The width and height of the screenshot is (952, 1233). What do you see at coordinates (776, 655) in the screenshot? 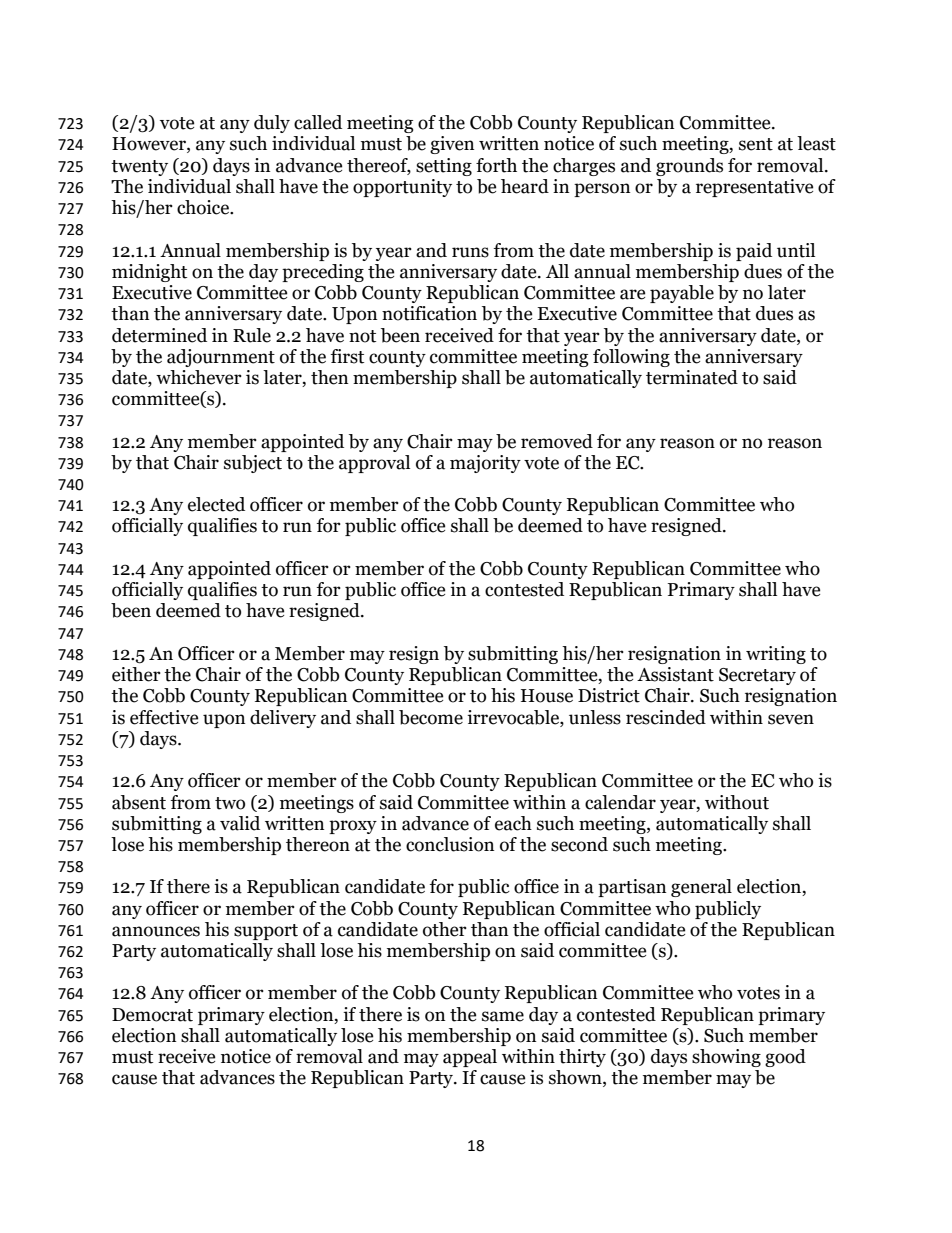
I see `writing` at bounding box center [776, 655].
